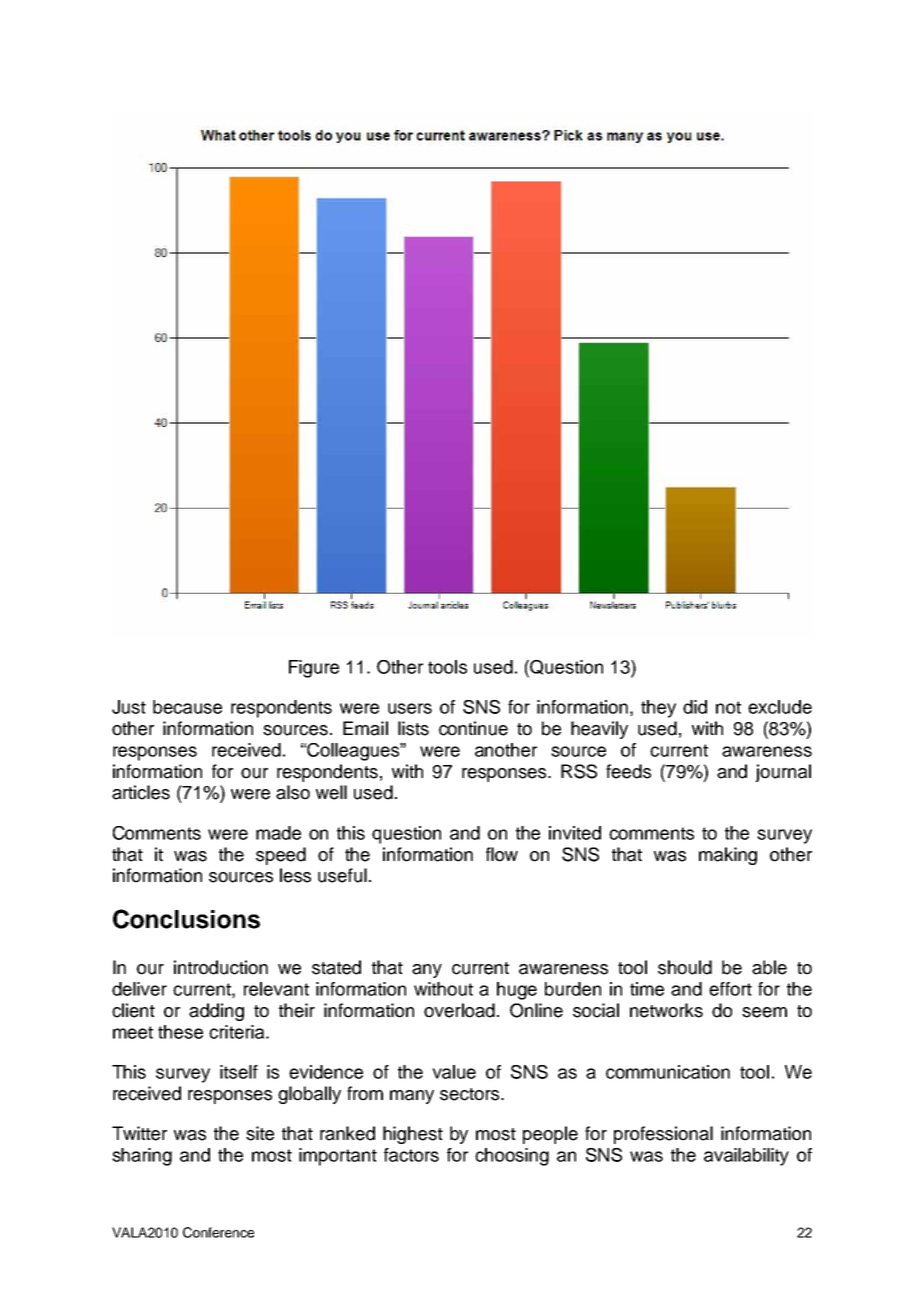 Image resolution: width=924 pixels, height=1308 pixels. What do you see at coordinates (512, 1157) in the page?
I see `choosing` at bounding box center [512, 1157].
